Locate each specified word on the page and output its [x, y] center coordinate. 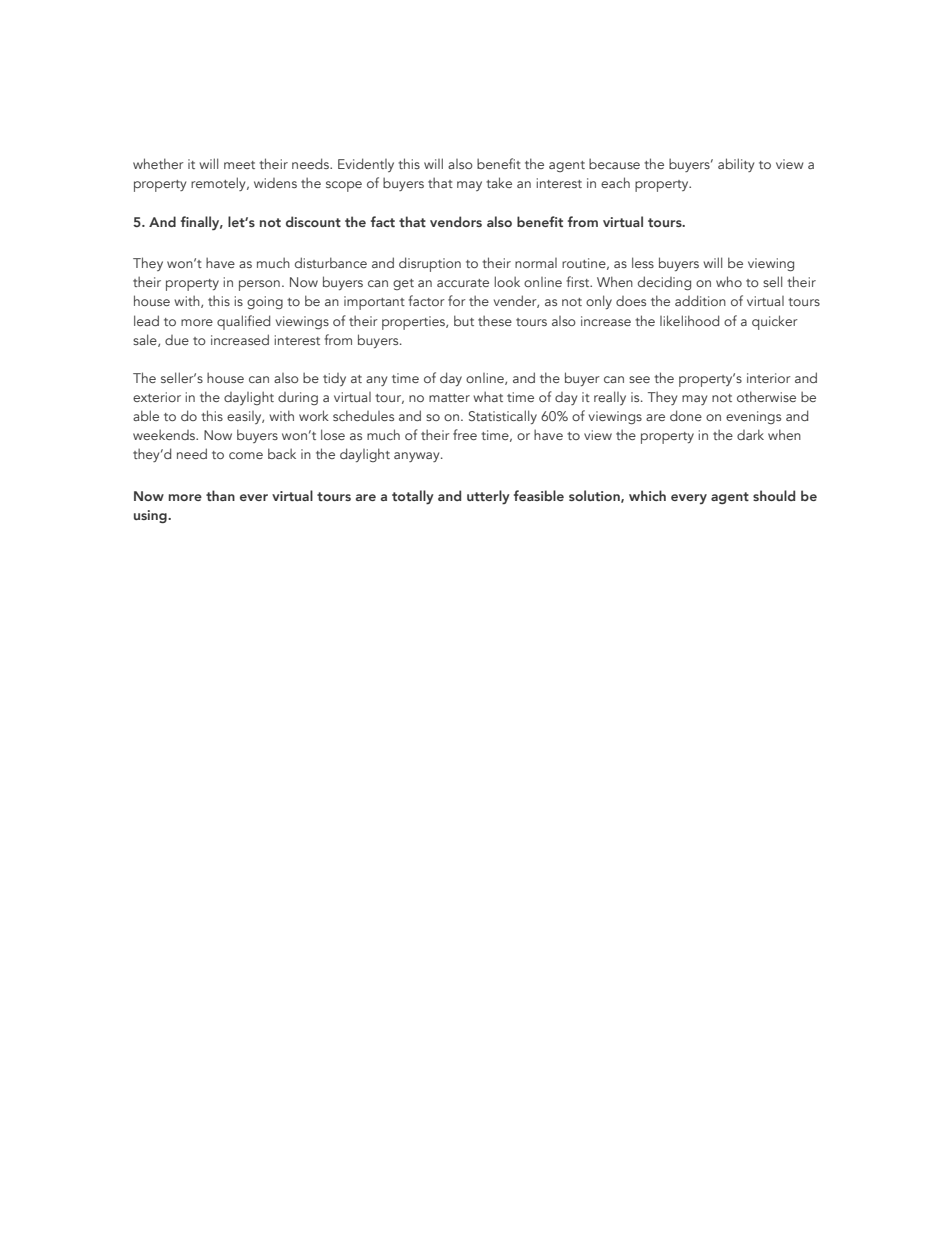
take [499, 182]
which [647, 495]
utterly [488, 497]
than [220, 495]
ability [736, 165]
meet [239, 165]
